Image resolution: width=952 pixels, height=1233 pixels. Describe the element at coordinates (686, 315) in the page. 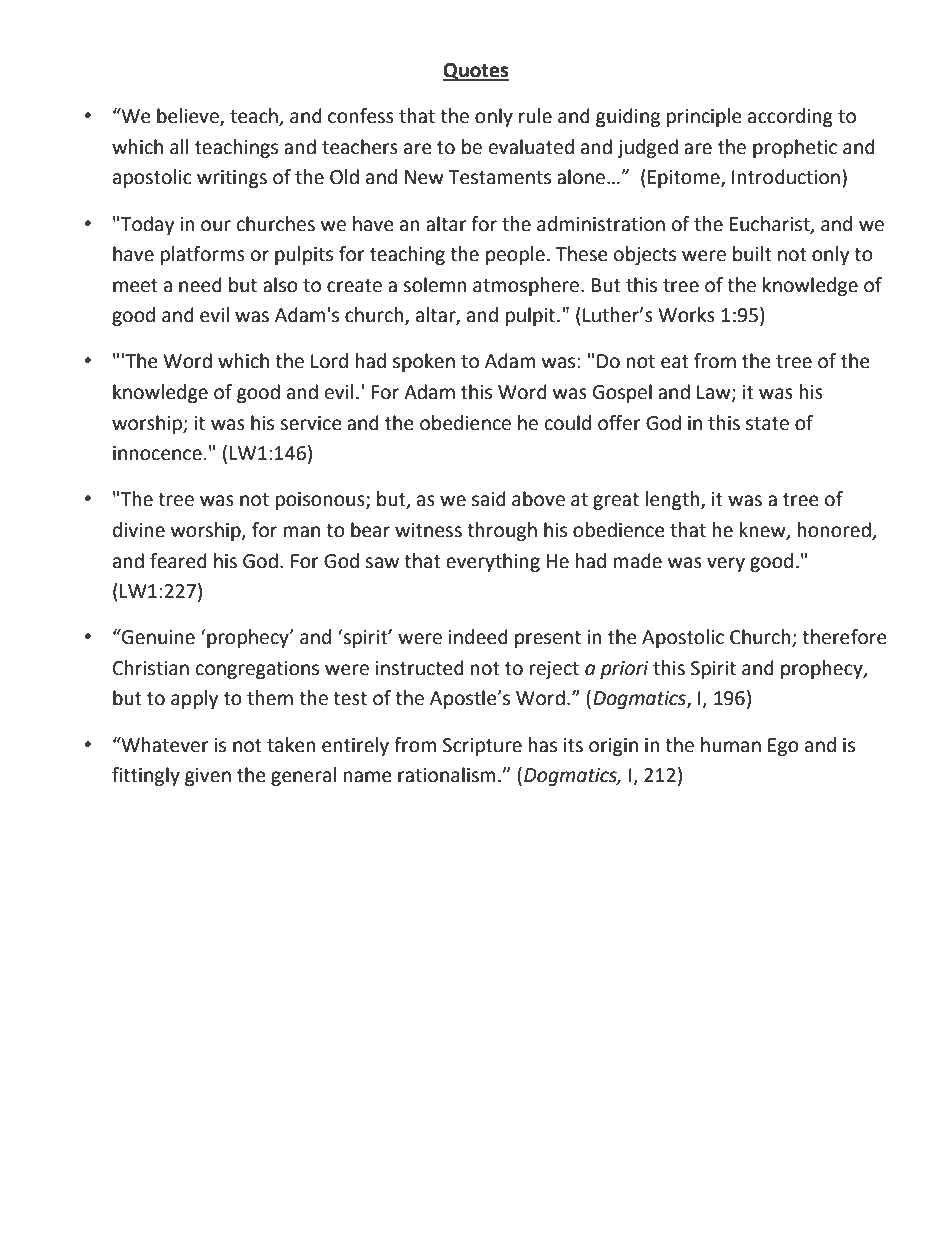

I see `Works` at that location.
